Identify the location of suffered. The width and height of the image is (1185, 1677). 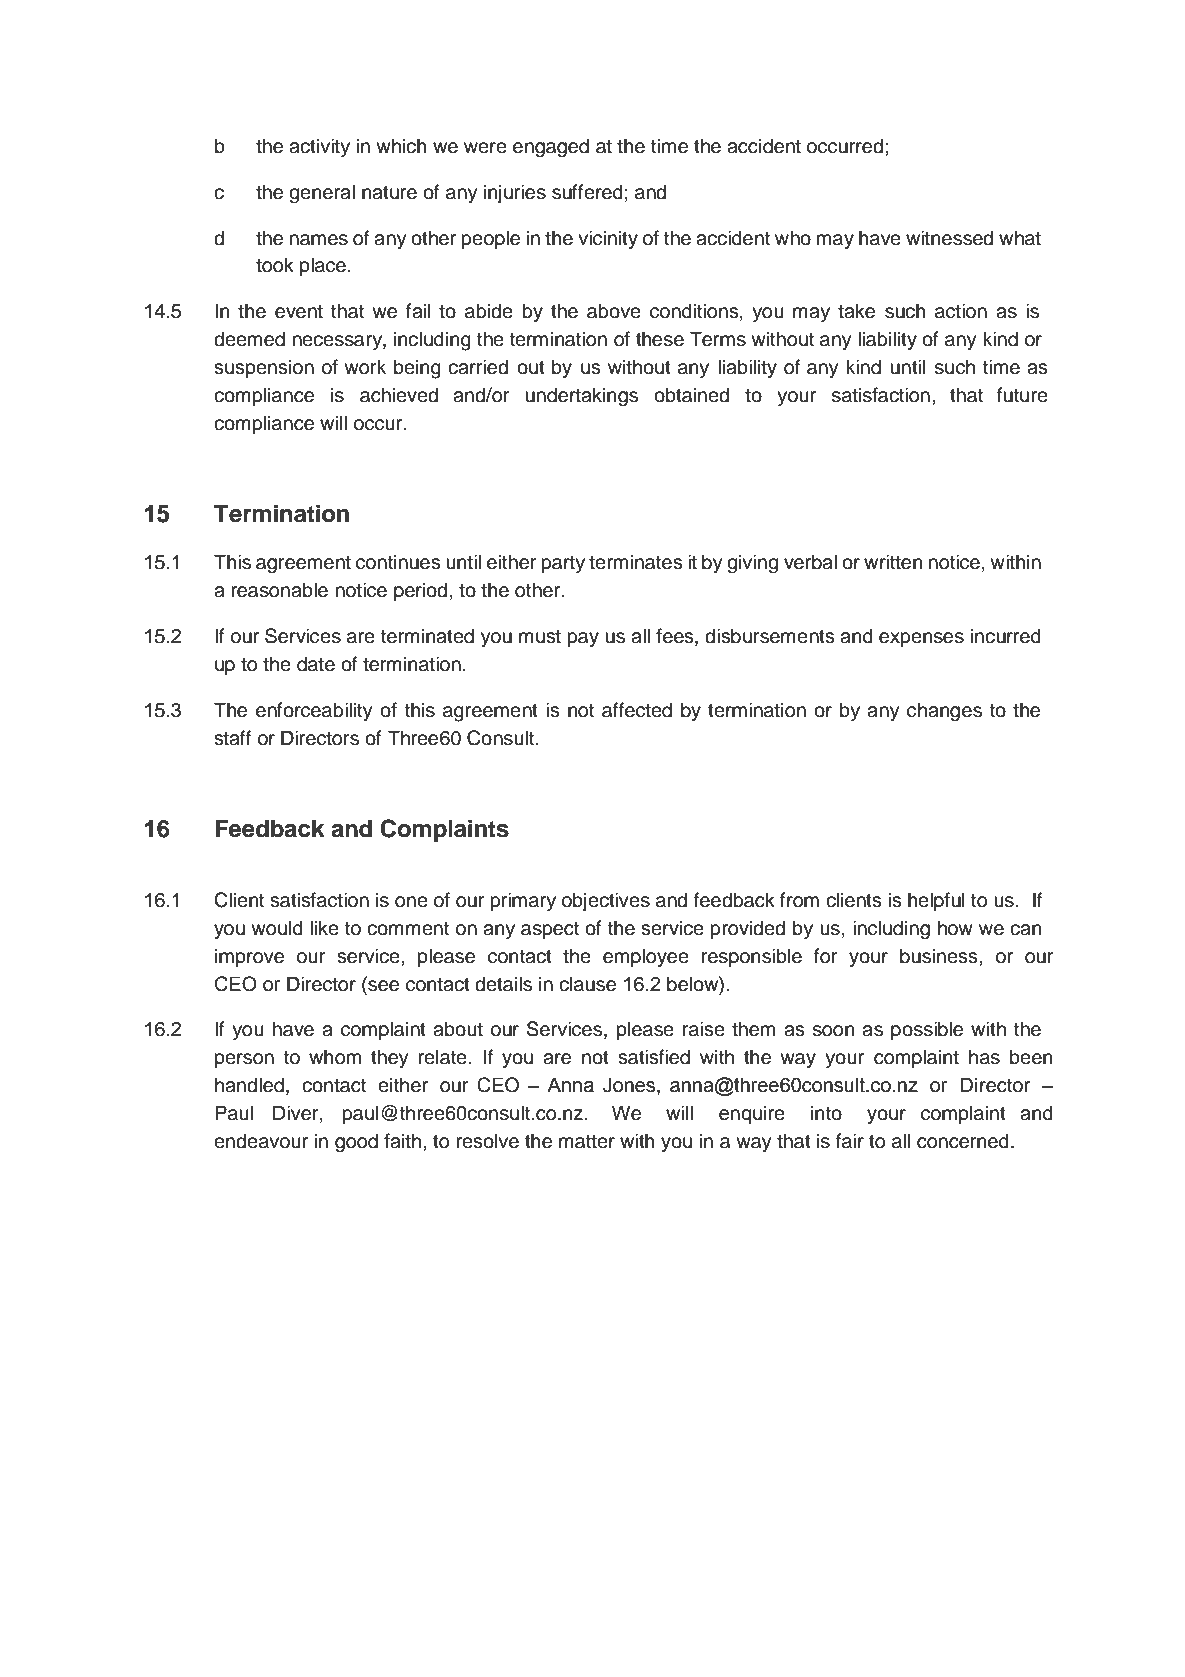
(587, 192).
